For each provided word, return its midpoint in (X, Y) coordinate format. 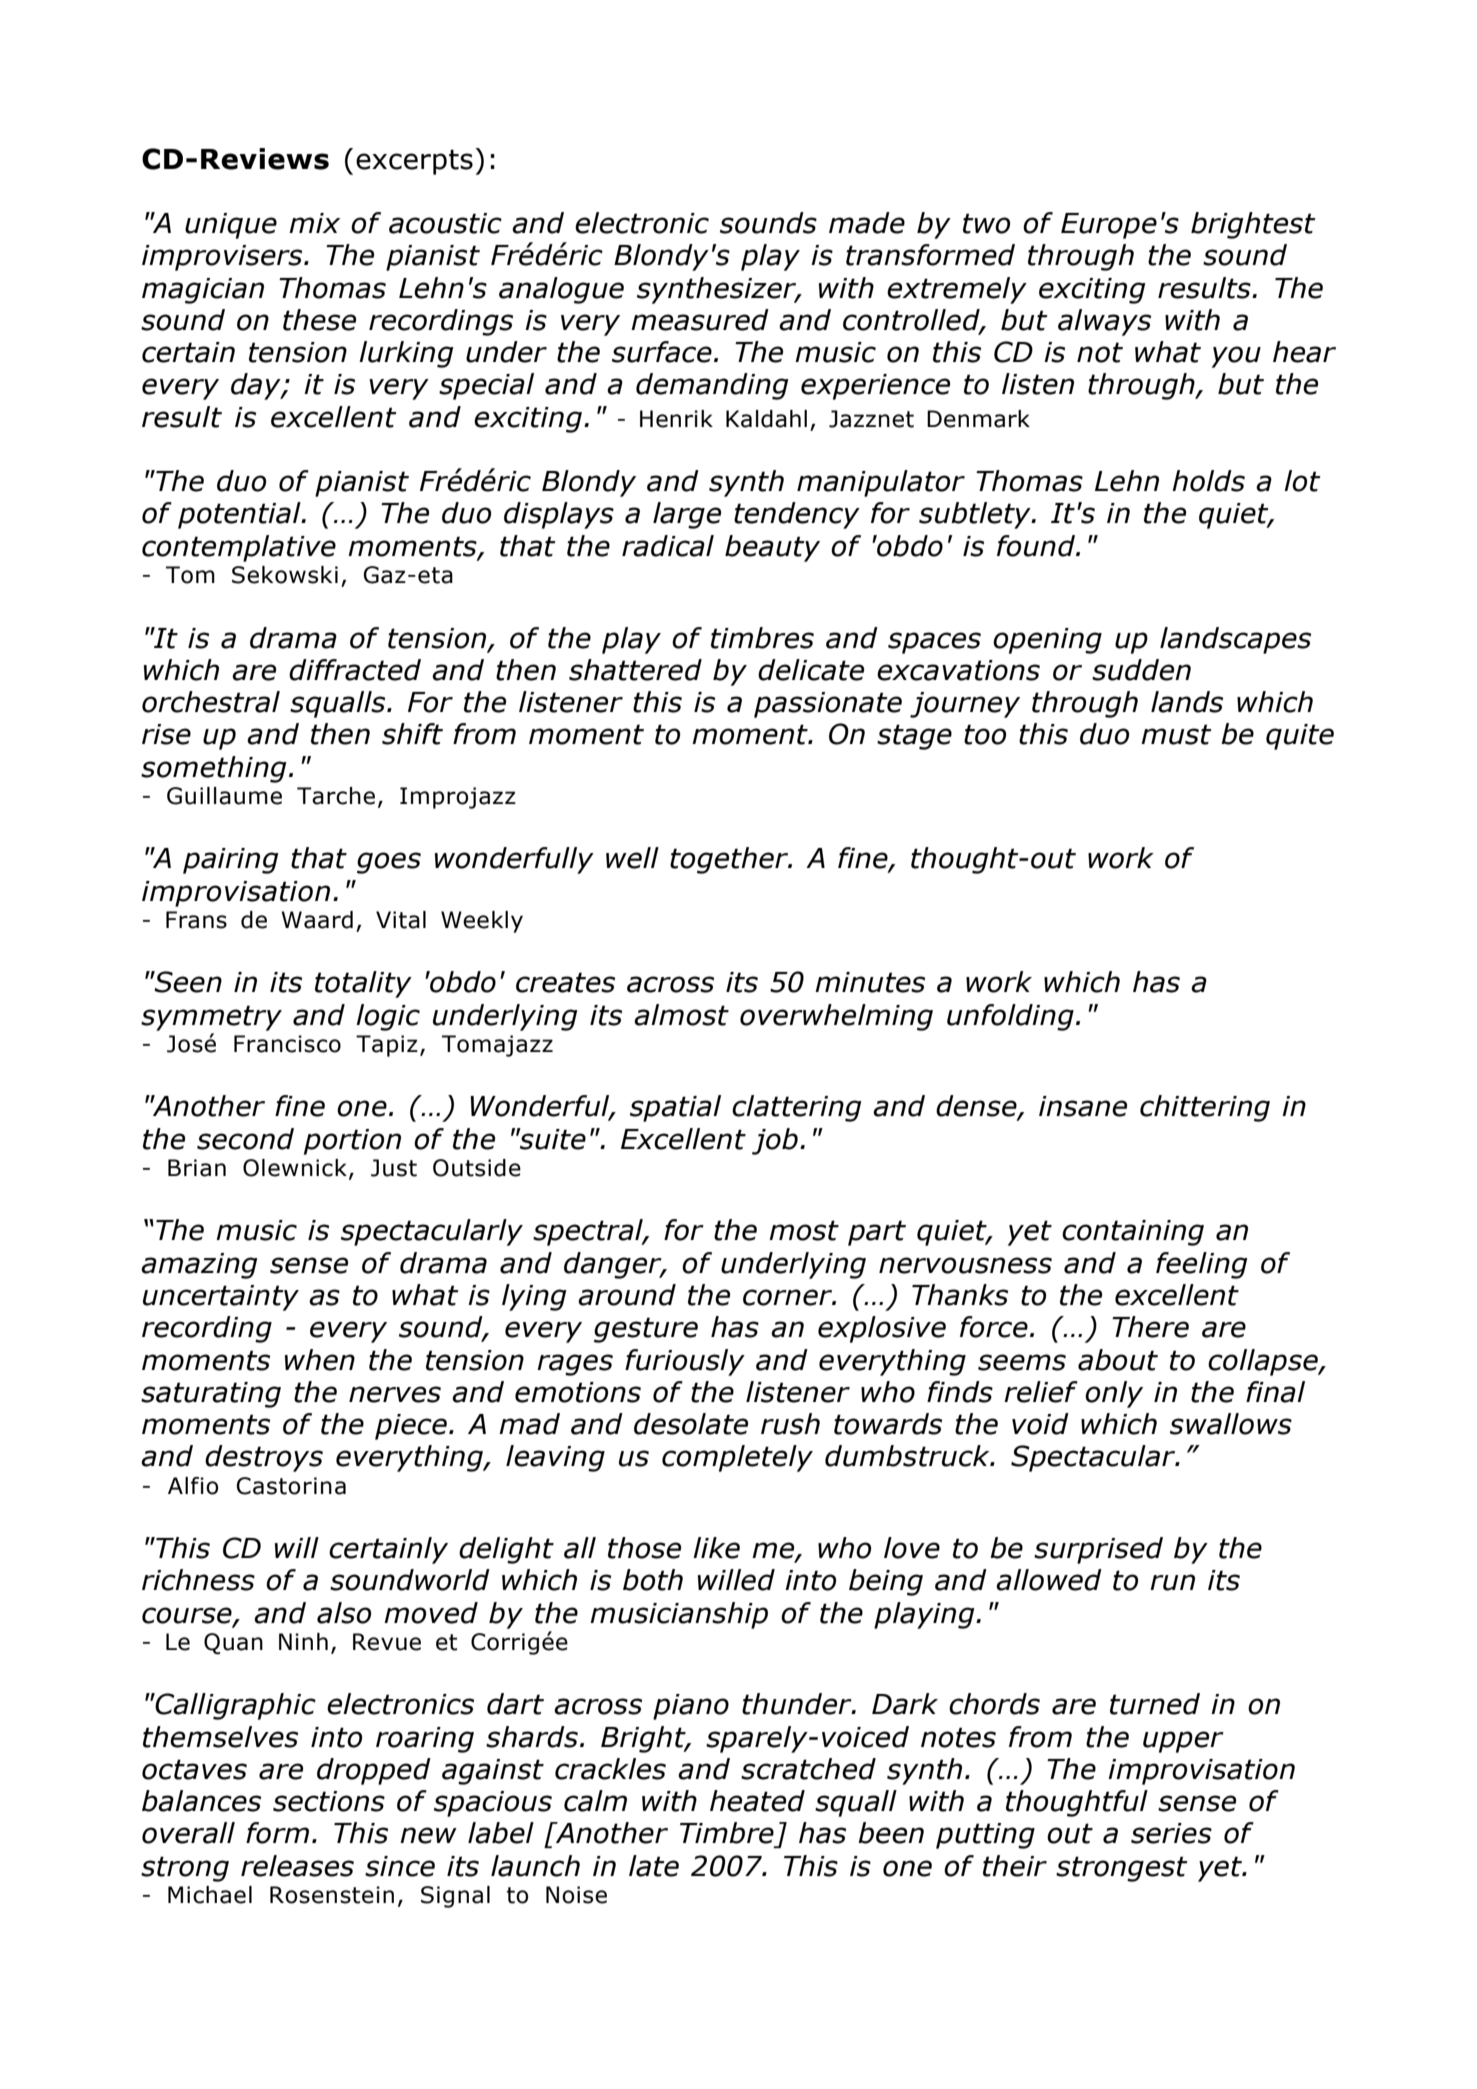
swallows (1231, 1424)
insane (1083, 1106)
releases (297, 1866)
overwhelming (836, 1017)
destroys (264, 1458)
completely (737, 1458)
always (1104, 322)
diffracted (355, 670)
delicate (811, 670)
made (867, 223)
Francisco (287, 1044)
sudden (1141, 670)
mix (314, 223)
